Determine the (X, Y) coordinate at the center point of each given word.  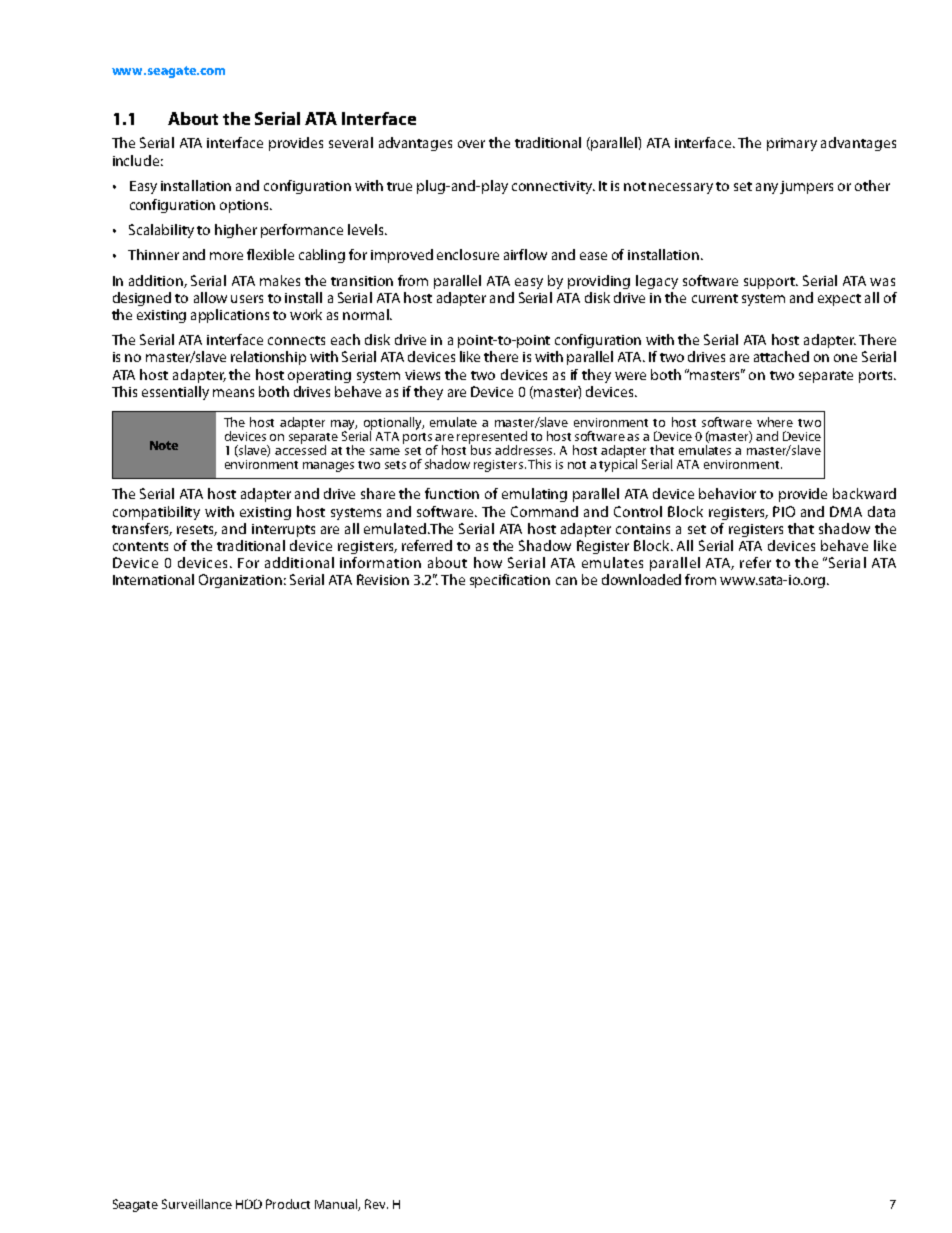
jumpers (806, 187)
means (233, 393)
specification (510, 581)
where (775, 422)
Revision (383, 579)
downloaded (641, 579)
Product (288, 1204)
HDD (249, 1204)
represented (492, 438)
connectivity (553, 187)
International (153, 579)
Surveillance (197, 1204)
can (566, 581)
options (245, 206)
